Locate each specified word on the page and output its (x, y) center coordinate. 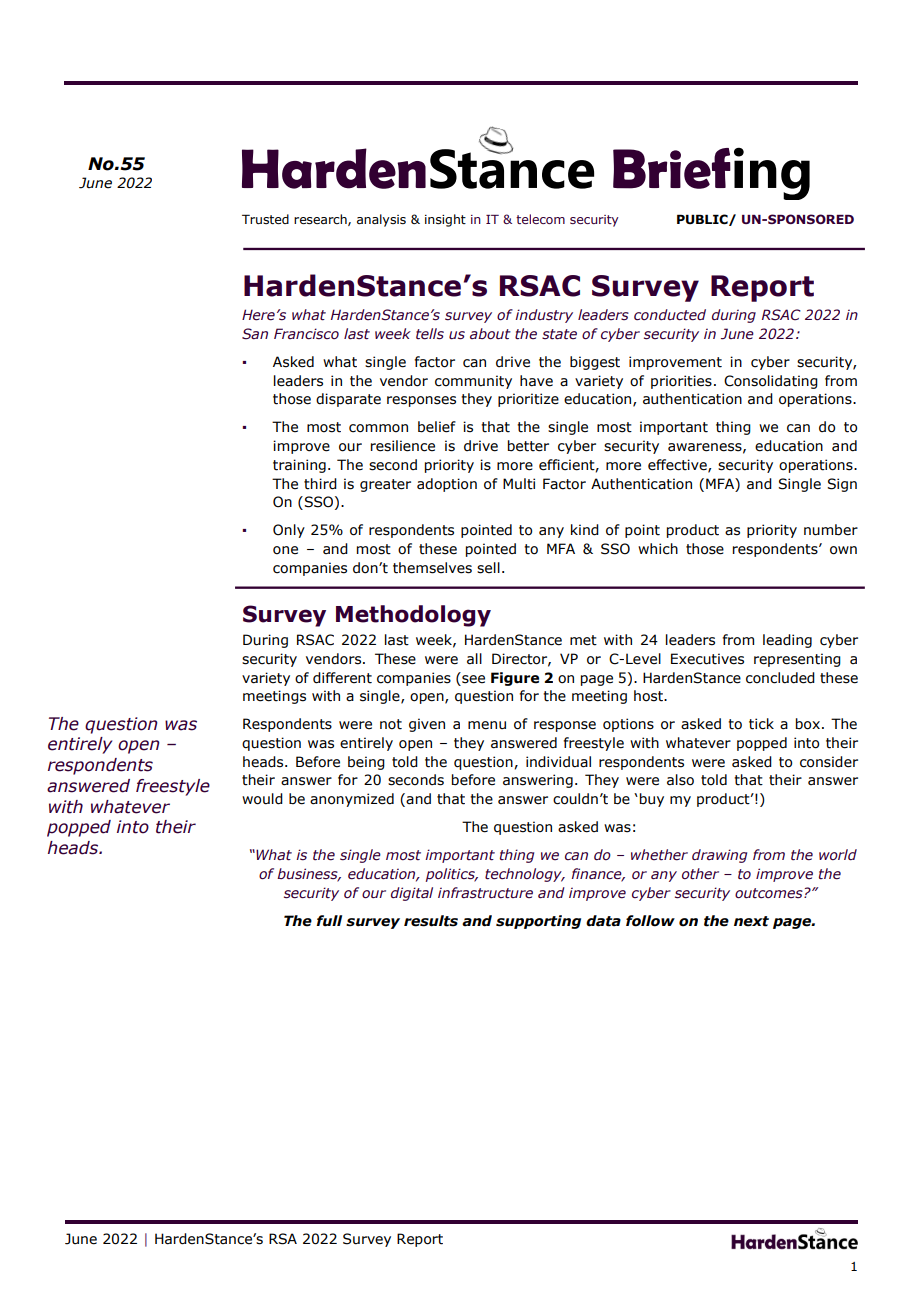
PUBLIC (703, 220)
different (342, 678)
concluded (780, 678)
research (321, 220)
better (528, 446)
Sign (842, 485)
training (299, 466)
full (329, 921)
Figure (515, 679)
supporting (538, 922)
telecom (540, 219)
